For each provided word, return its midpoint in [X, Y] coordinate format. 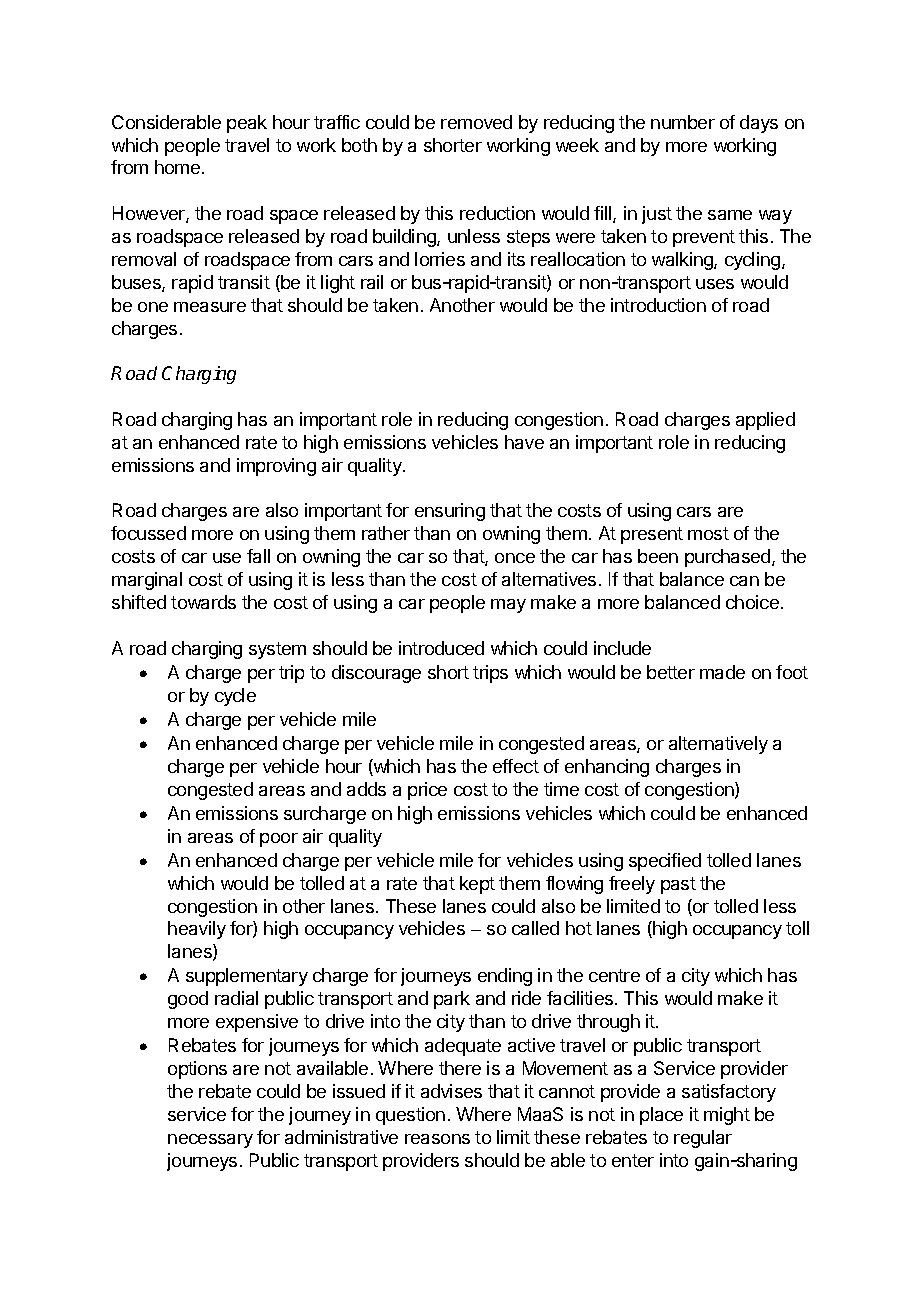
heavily [197, 930]
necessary [210, 1141]
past [678, 885]
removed [476, 122]
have [524, 442]
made [722, 672]
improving [276, 467]
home [179, 167]
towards [203, 602]
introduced [441, 648]
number [683, 122]
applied [765, 421]
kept [477, 885]
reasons [437, 1139]
